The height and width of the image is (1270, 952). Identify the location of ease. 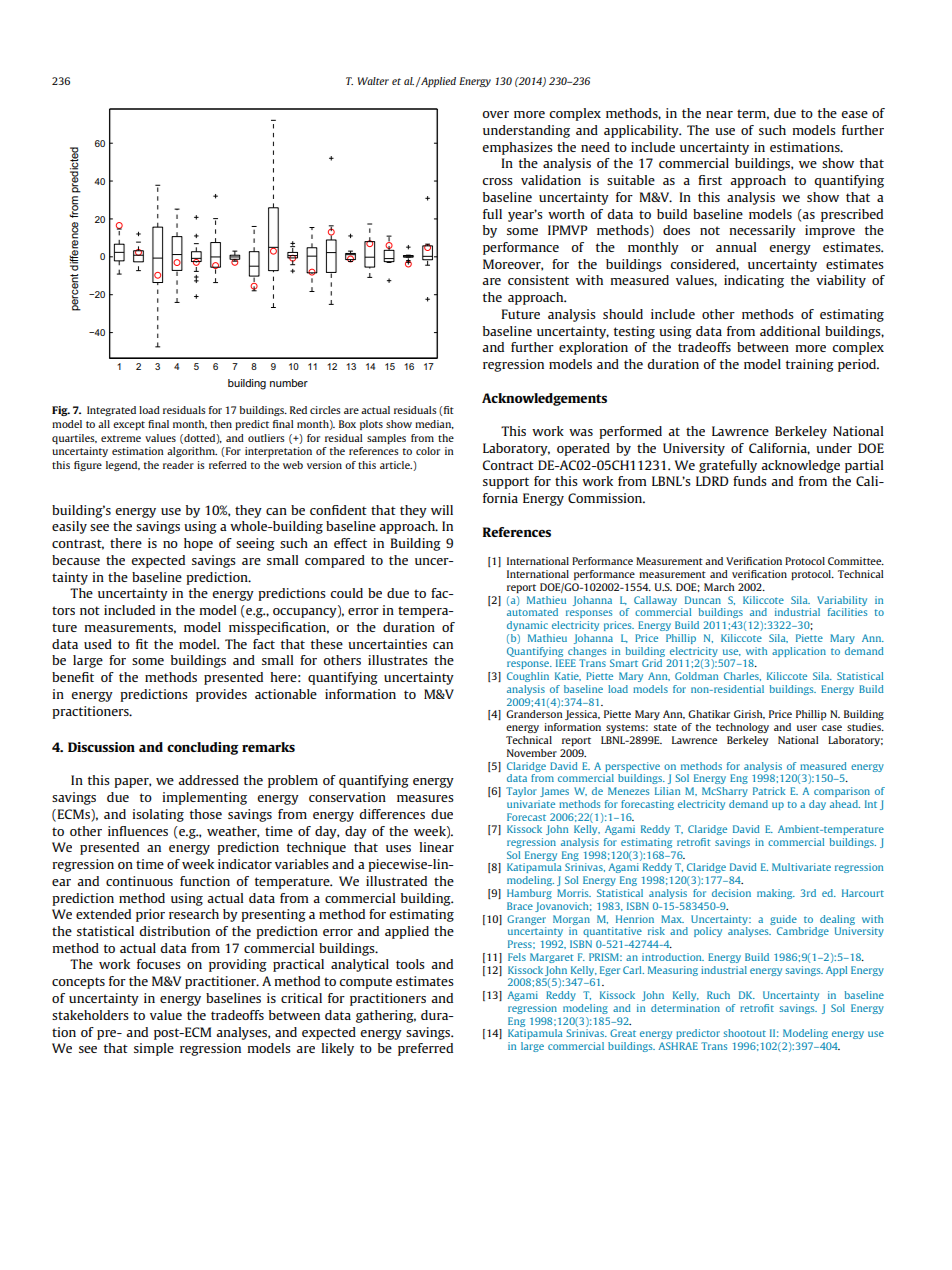
(854, 114).
